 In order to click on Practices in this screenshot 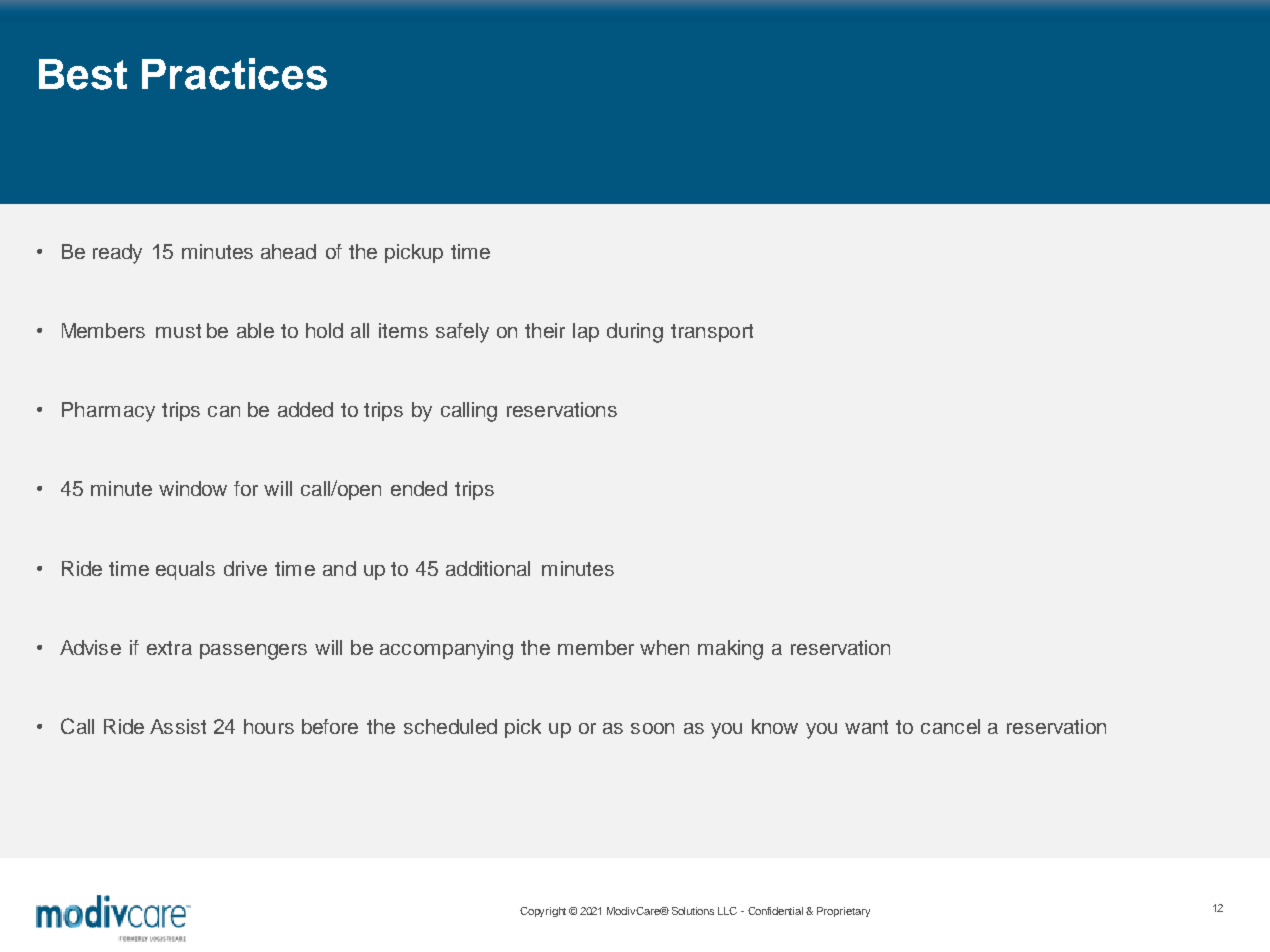, I will do `click(234, 74)`.
